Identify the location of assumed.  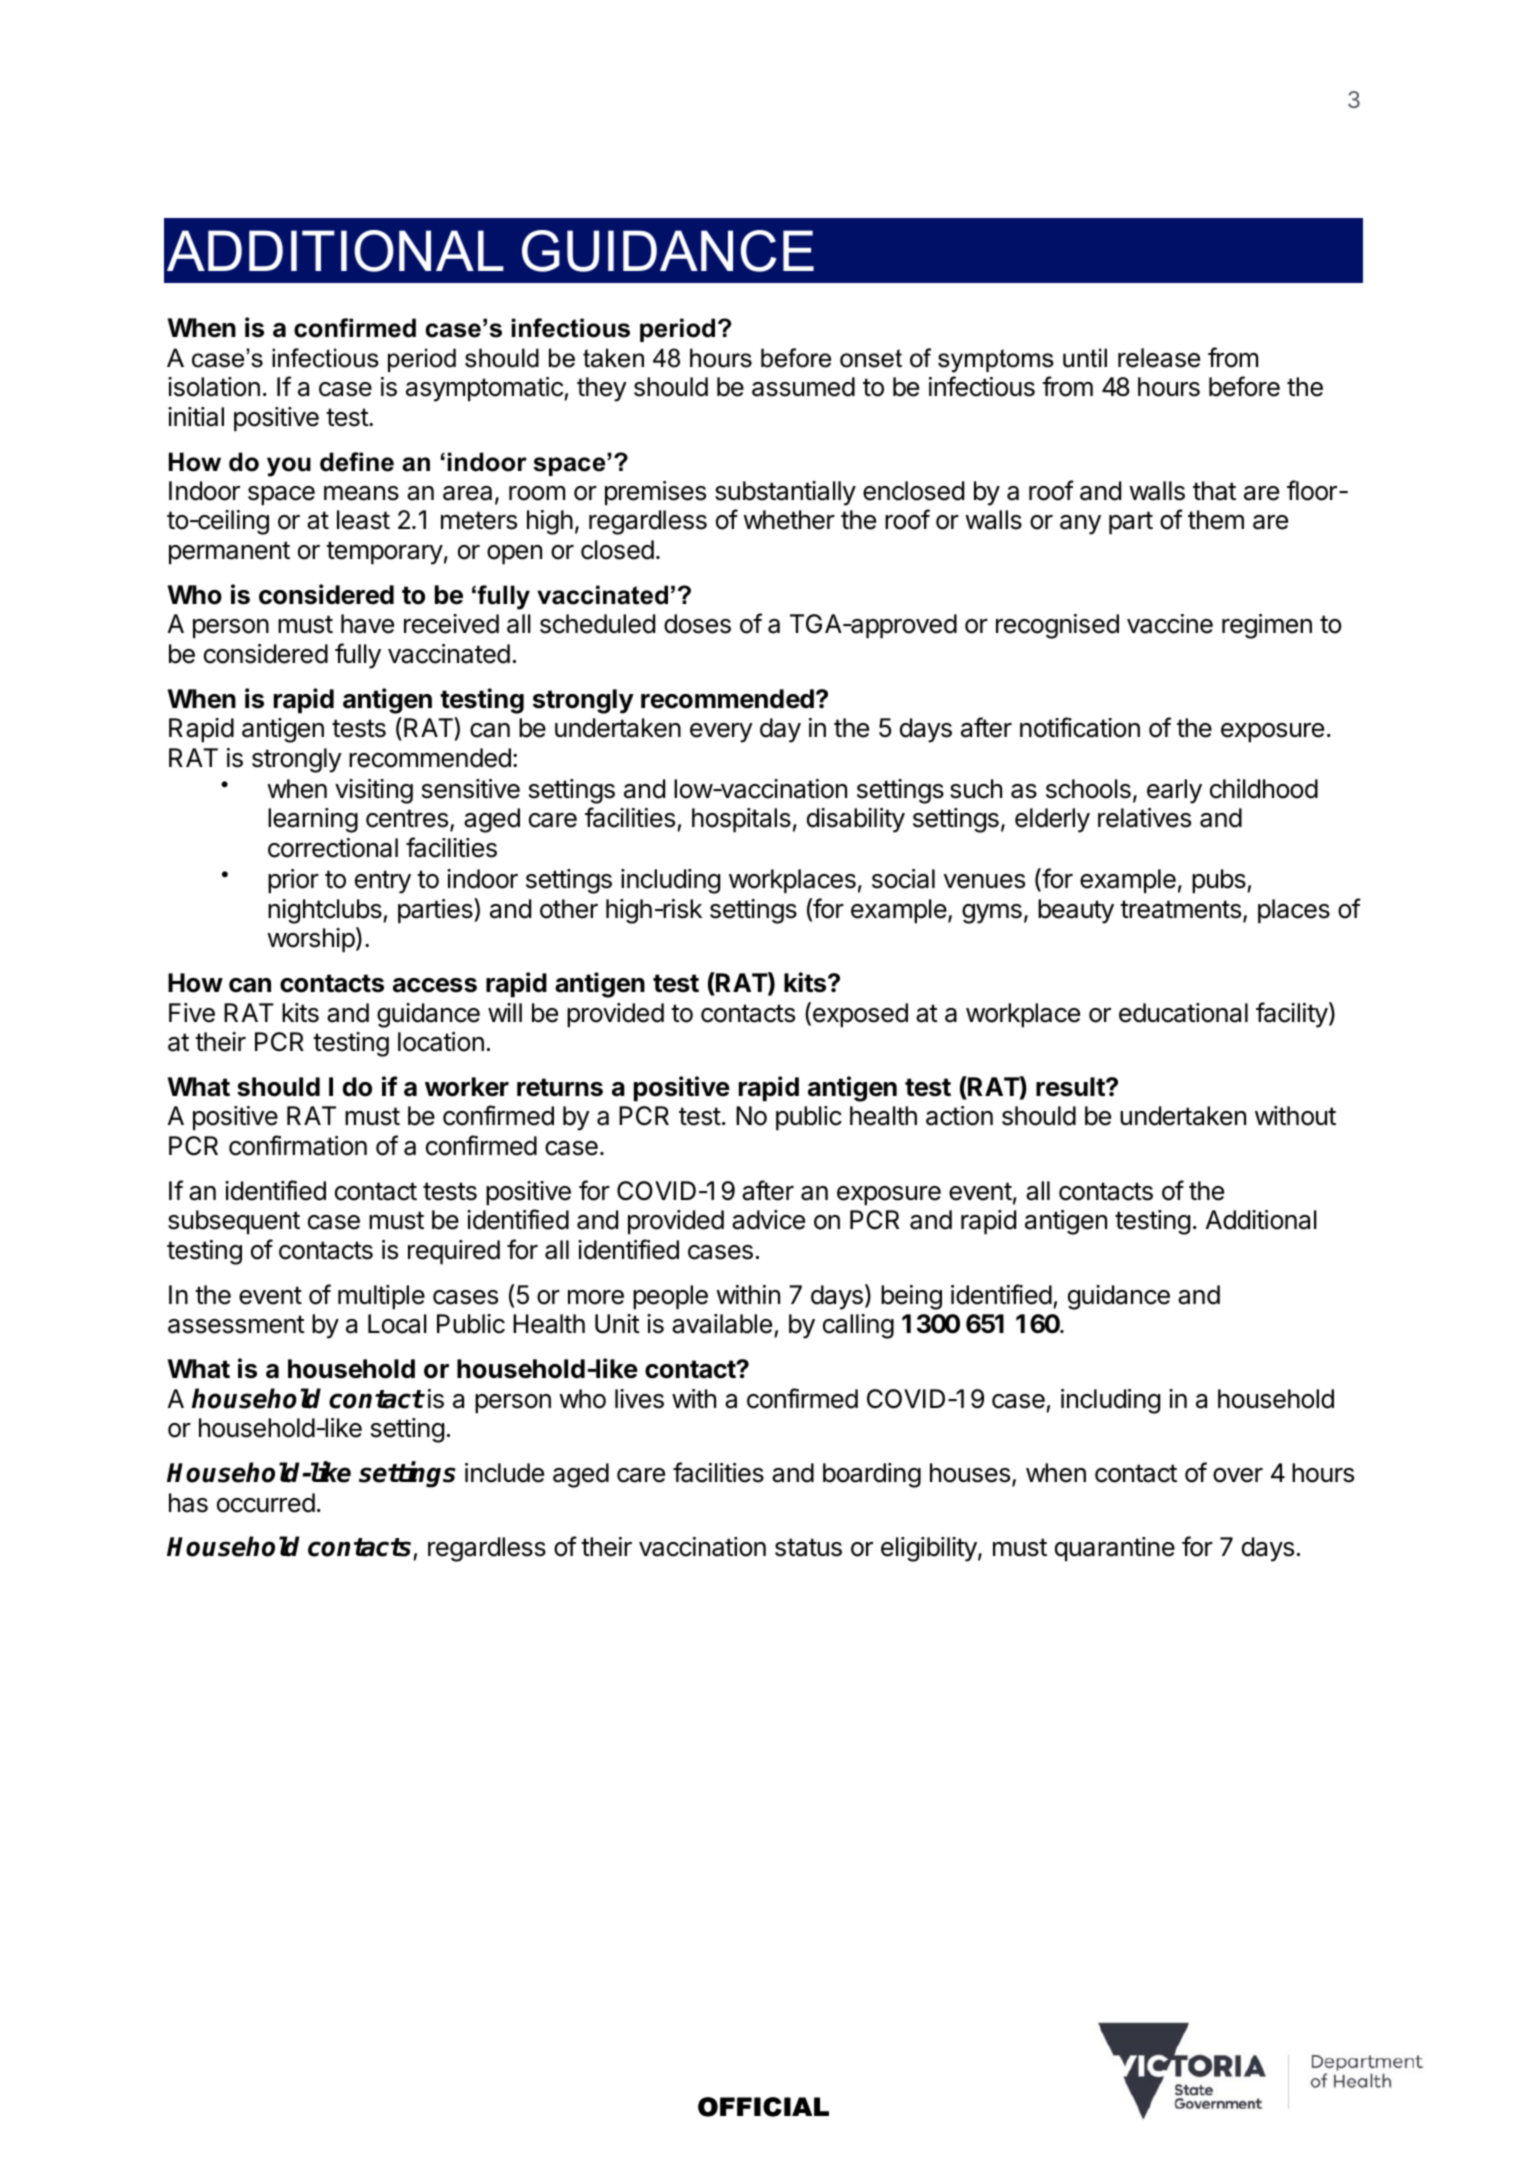
(803, 387).
